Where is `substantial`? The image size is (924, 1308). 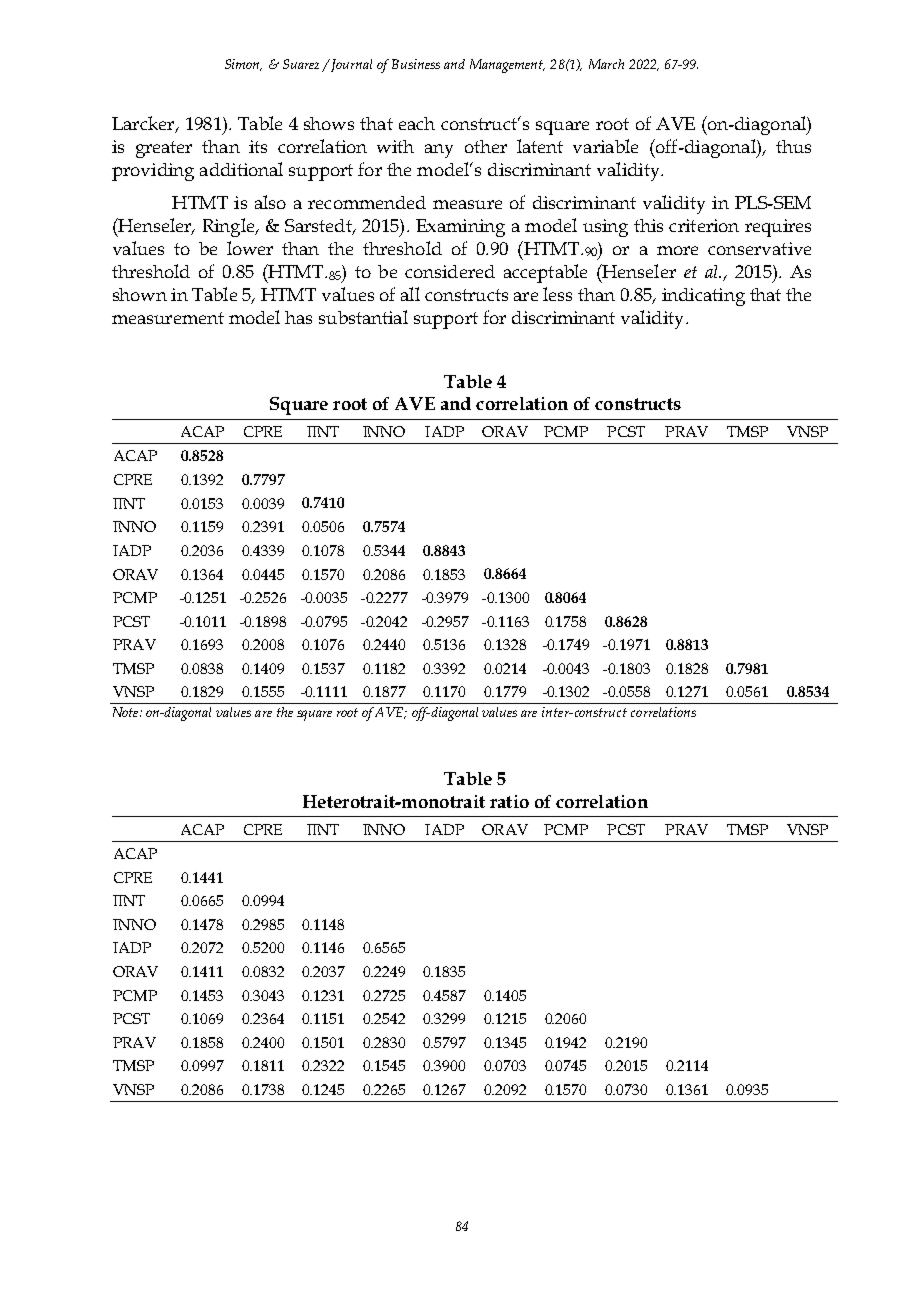
substantial is located at coordinates (363, 317).
